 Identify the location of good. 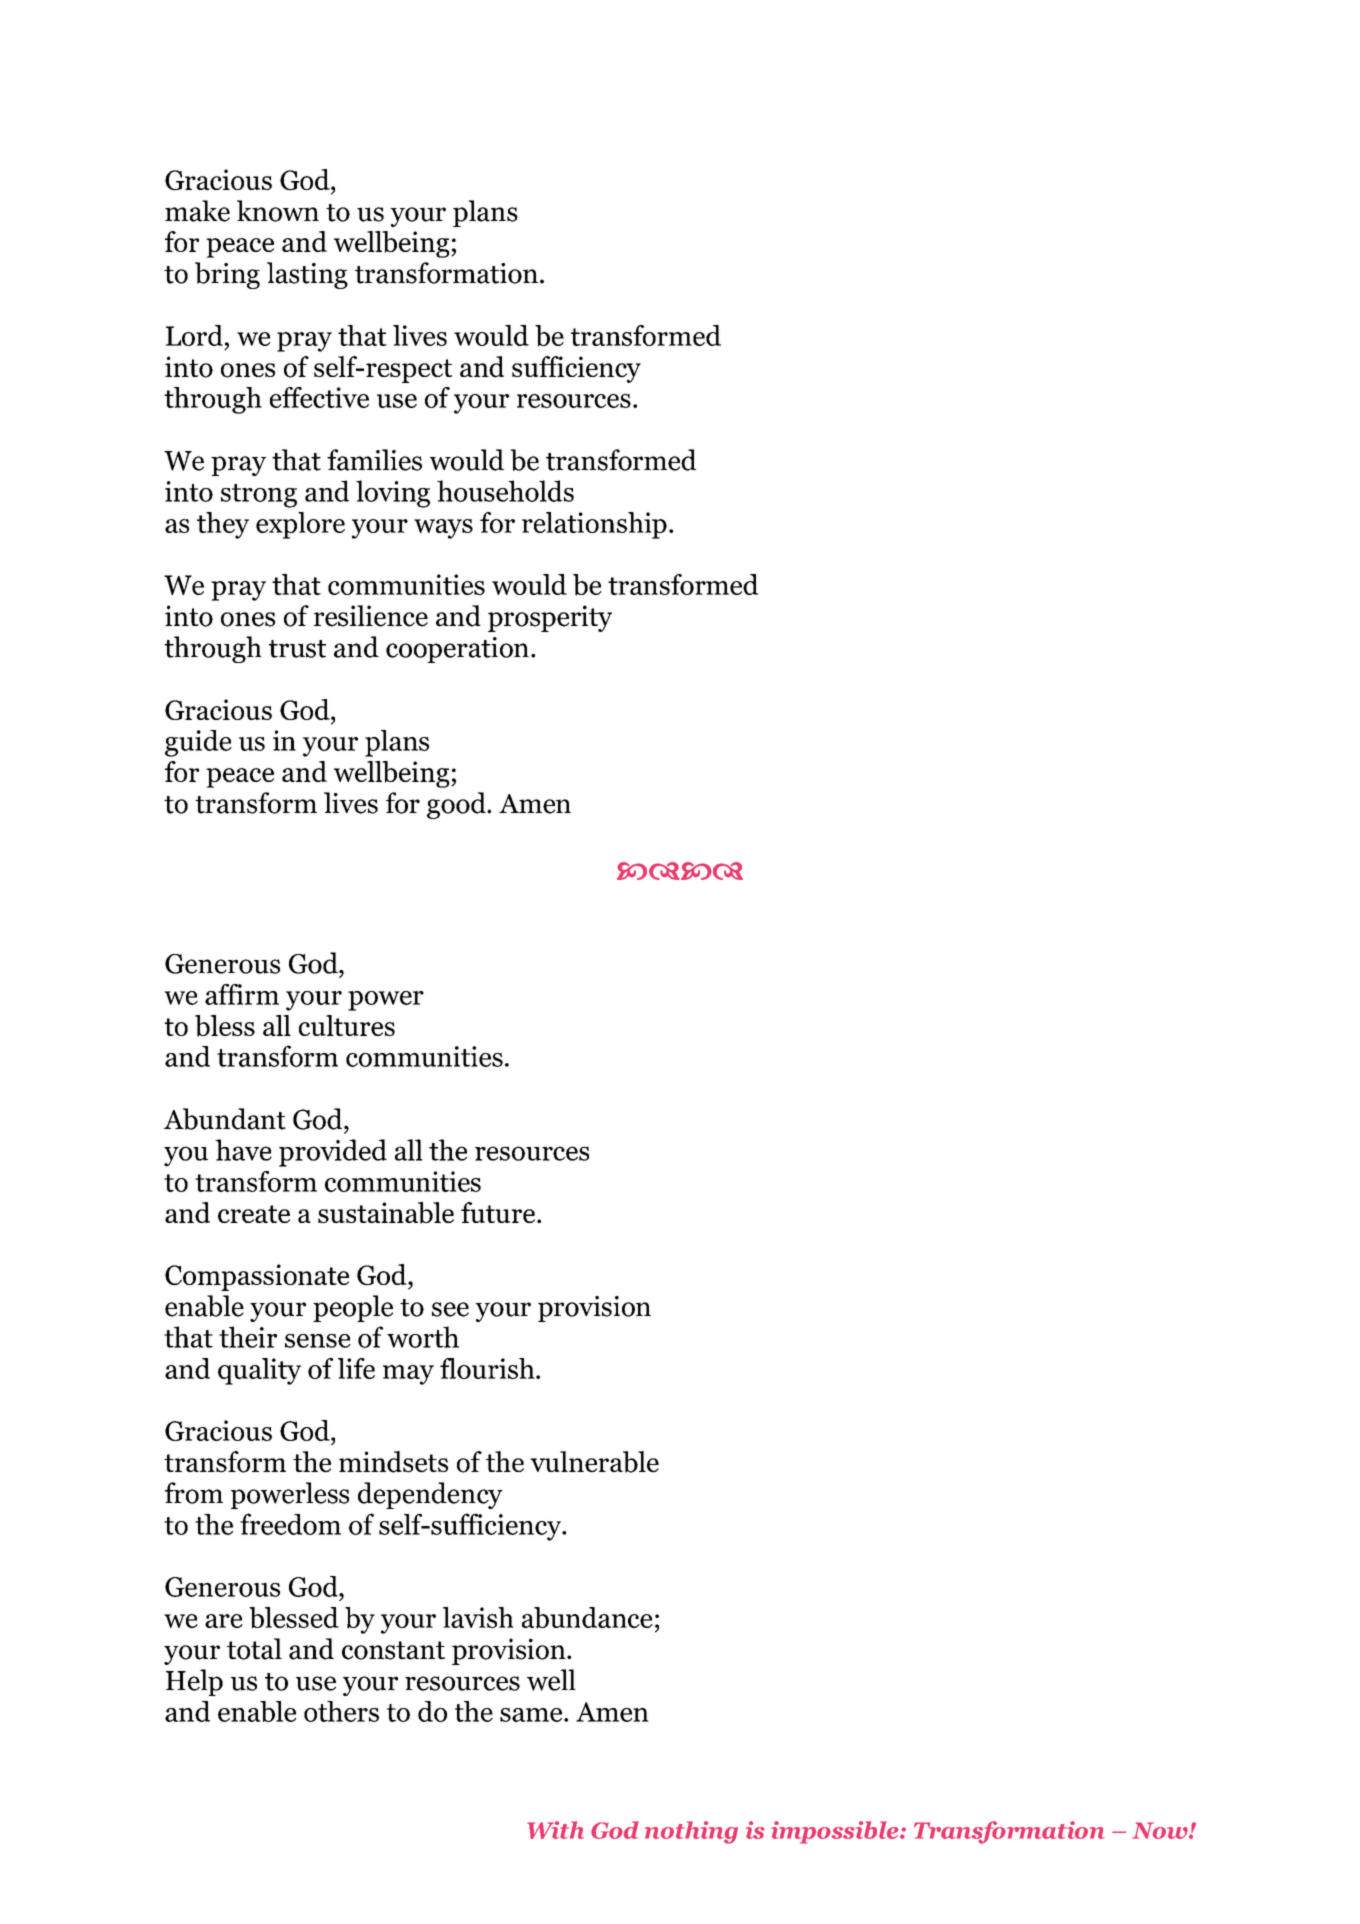
(457, 805).
